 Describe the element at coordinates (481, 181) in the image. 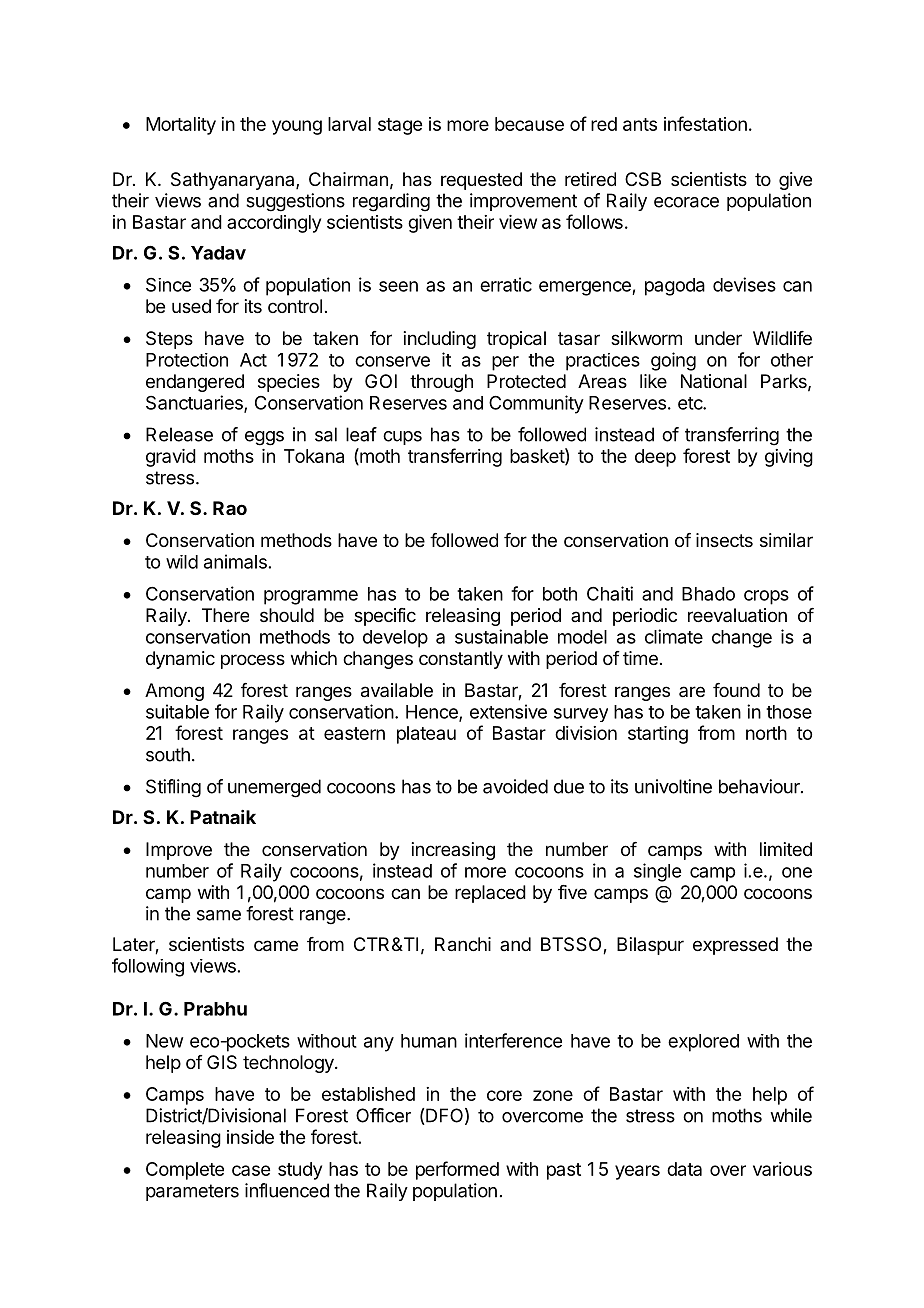

I see `requested` at that location.
